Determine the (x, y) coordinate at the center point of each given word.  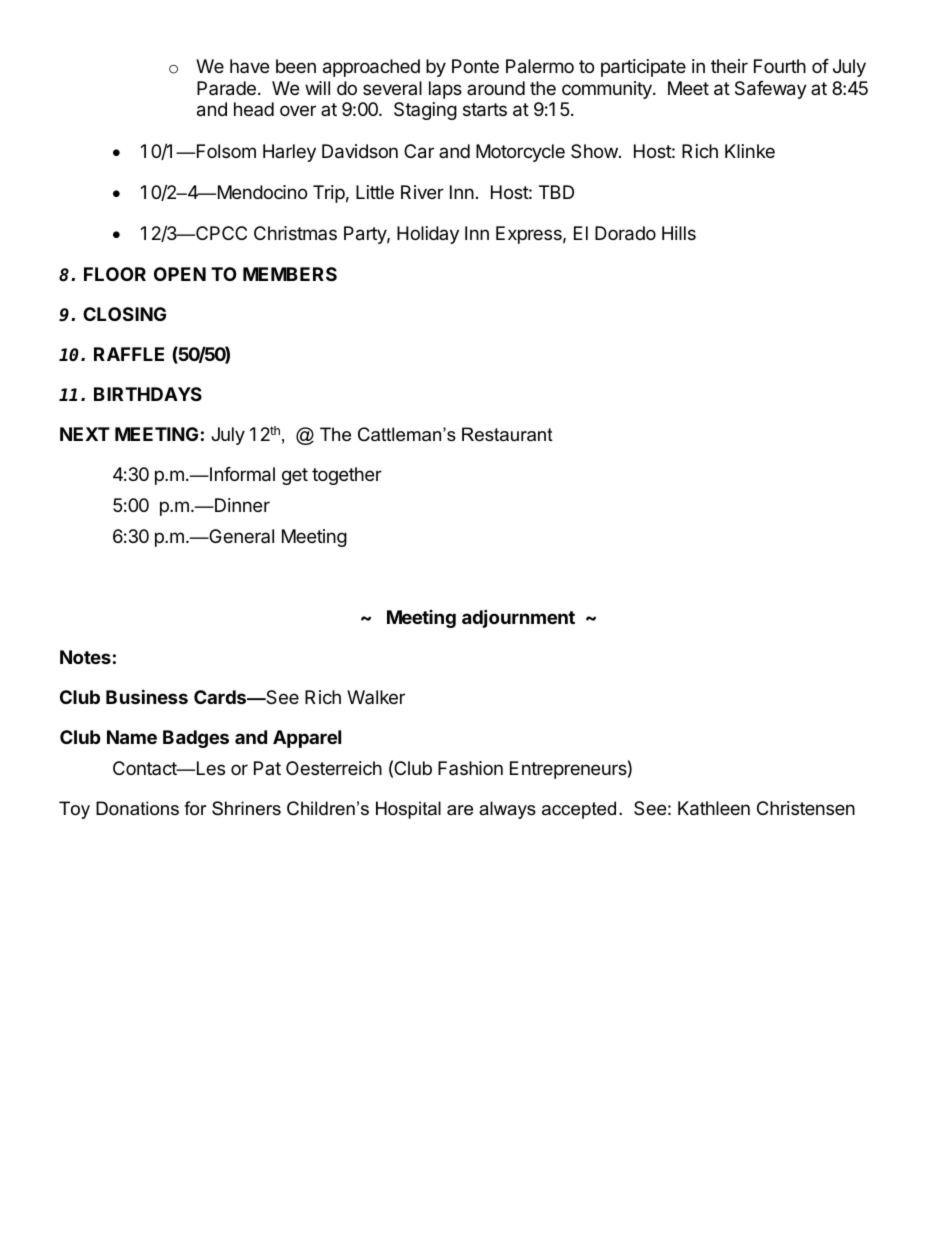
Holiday (428, 235)
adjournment (518, 618)
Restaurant (507, 434)
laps (445, 90)
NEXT (85, 434)
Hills (679, 233)
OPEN (180, 274)
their (729, 66)
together (347, 476)
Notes (85, 657)
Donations (137, 808)
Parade (226, 88)
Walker (376, 697)
